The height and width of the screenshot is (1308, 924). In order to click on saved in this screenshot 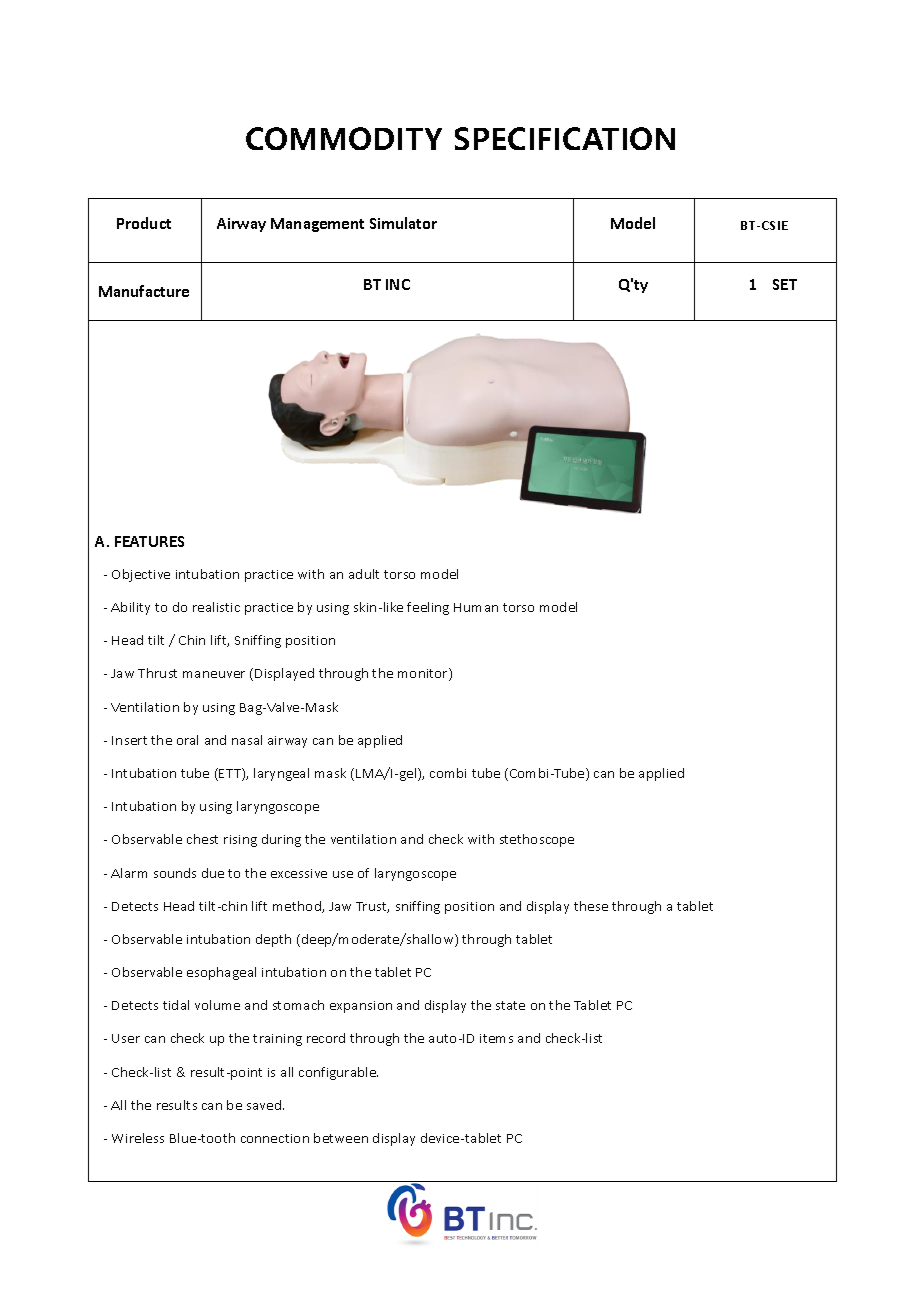, I will do `click(265, 1105)`.
